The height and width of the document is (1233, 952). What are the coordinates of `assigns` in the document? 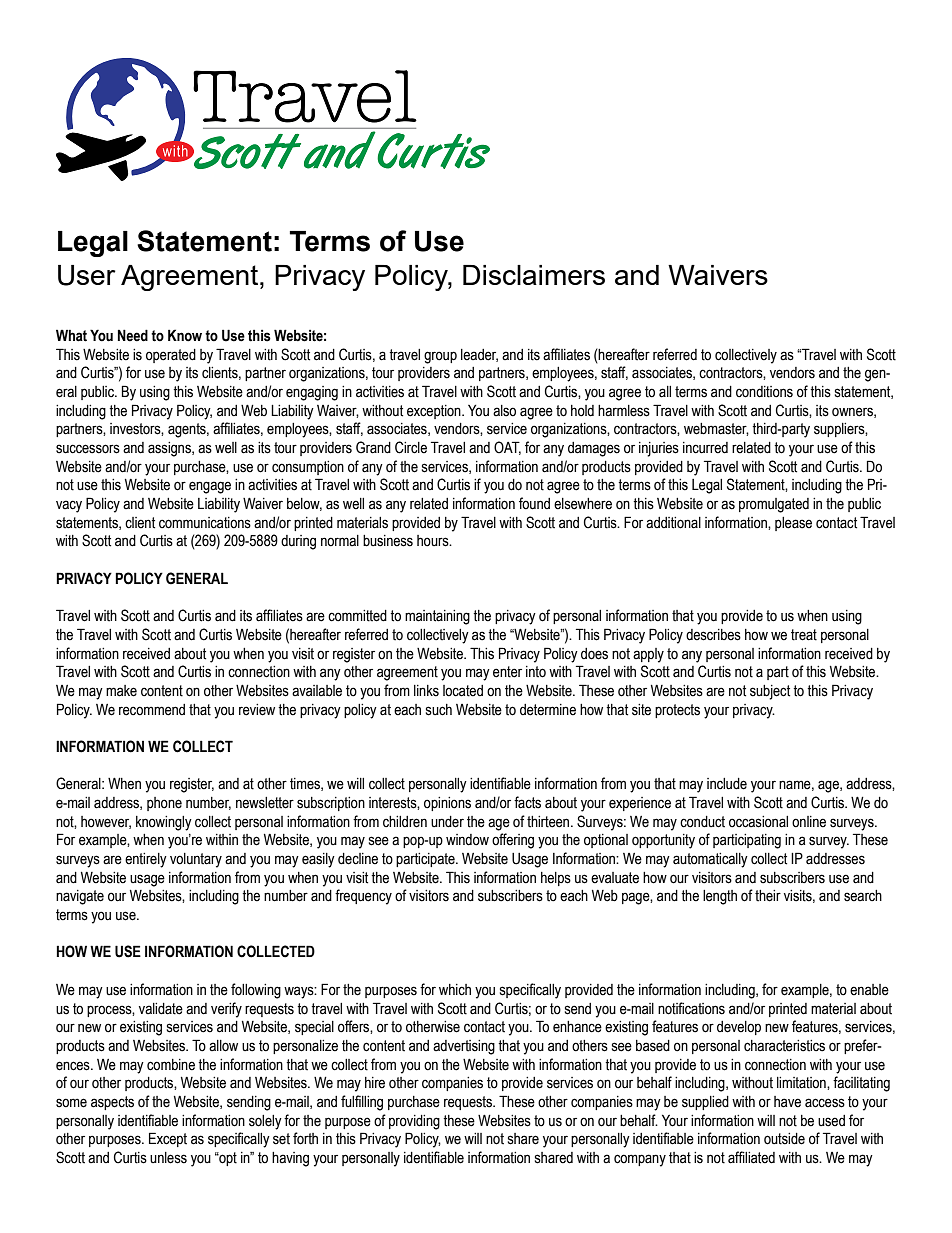 It's located at (170, 449).
